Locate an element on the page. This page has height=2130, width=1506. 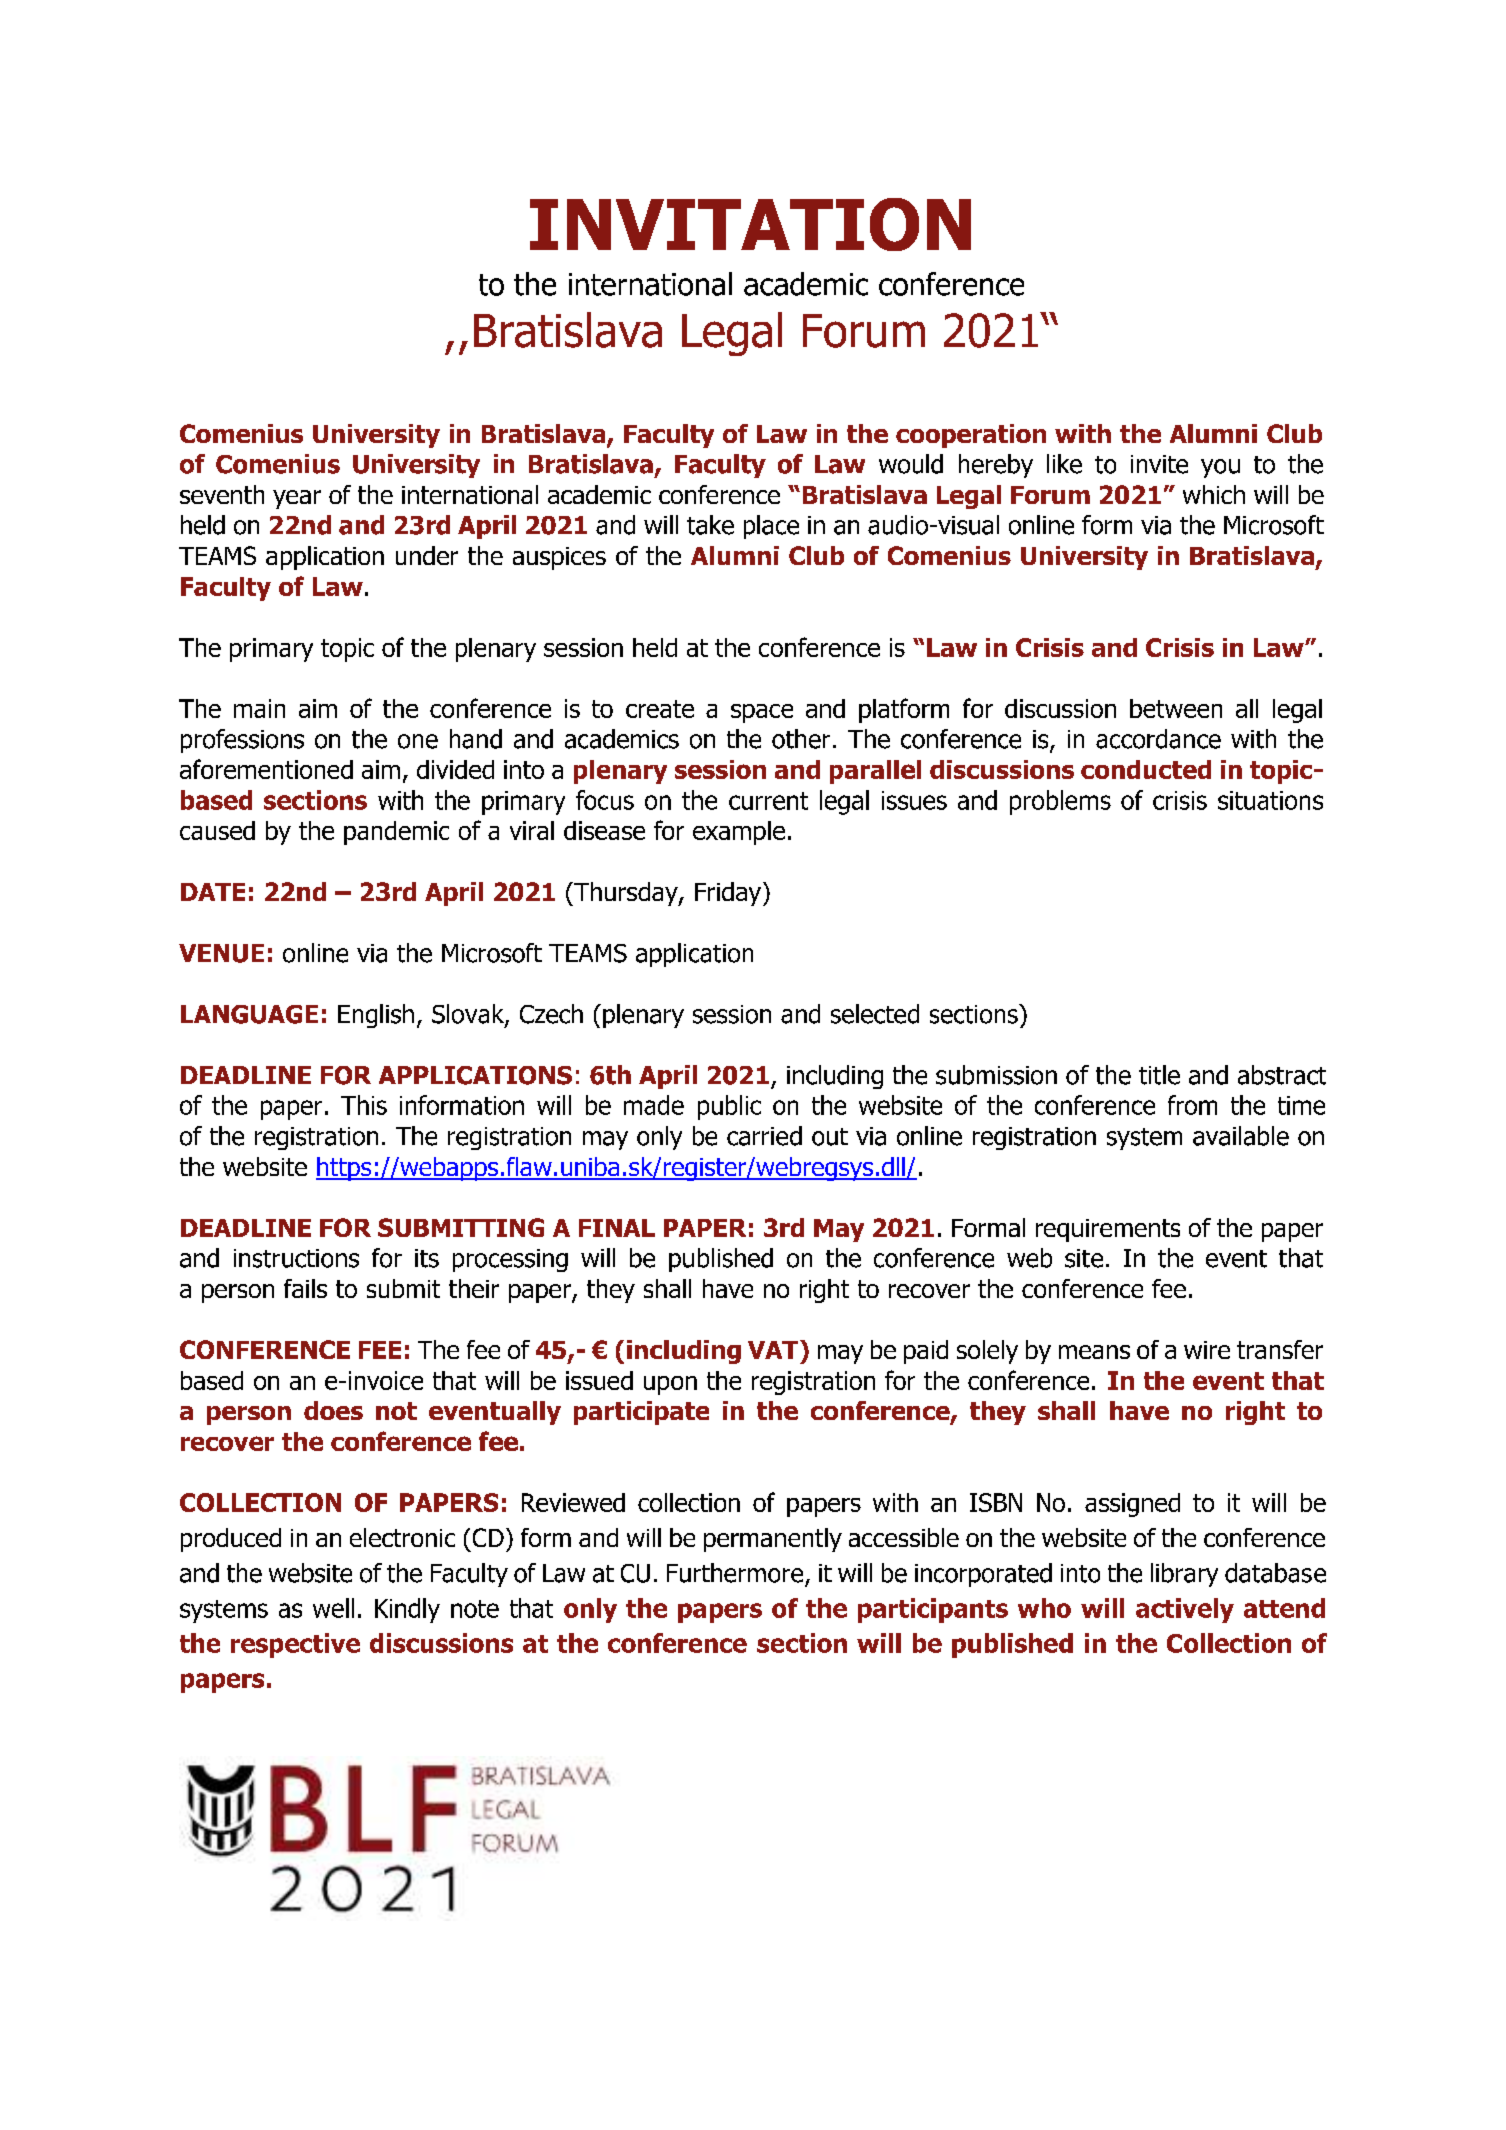
VAT is located at coordinates (773, 1350).
